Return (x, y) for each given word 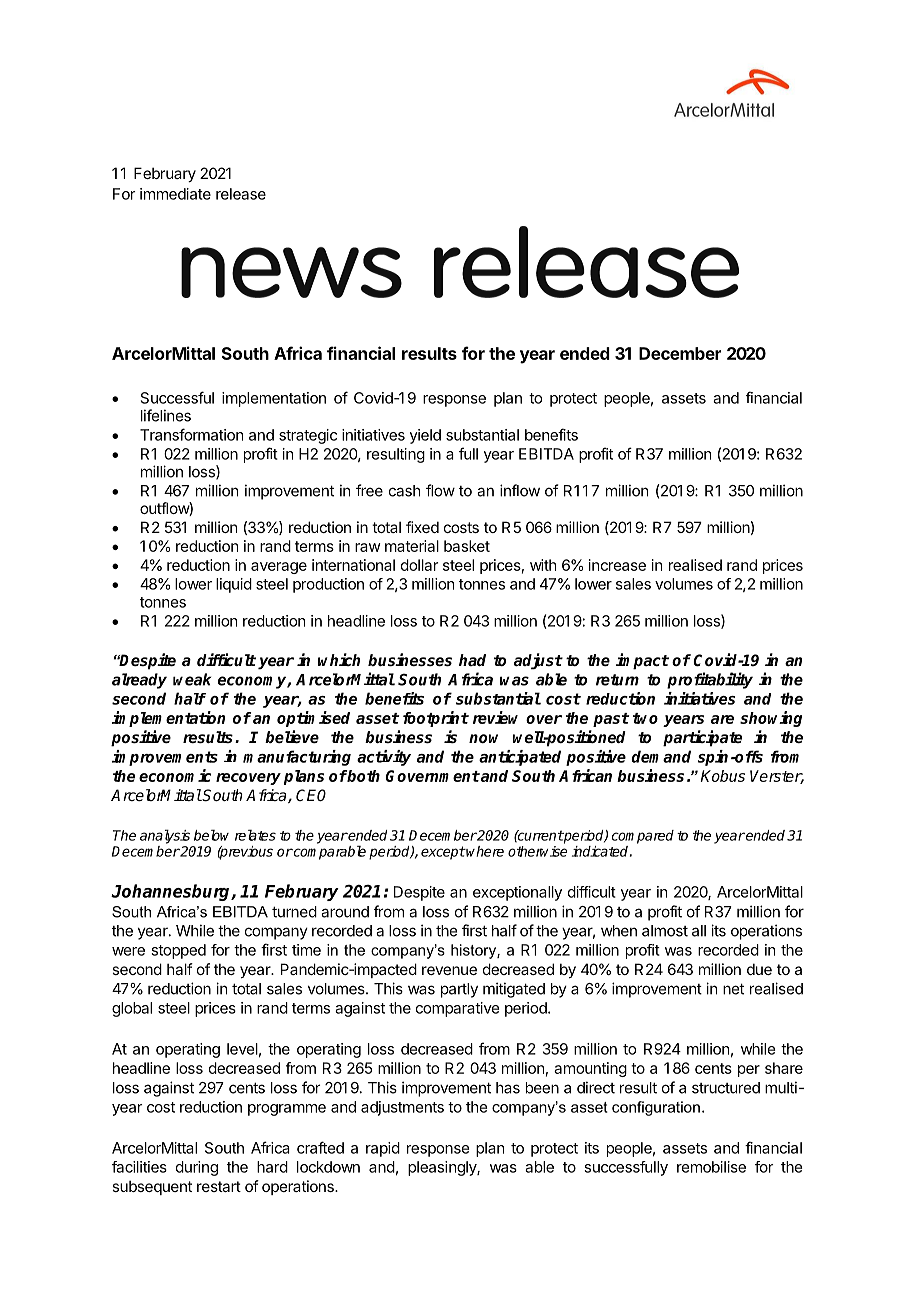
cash (405, 491)
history (474, 951)
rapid (383, 1149)
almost (665, 931)
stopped (178, 951)
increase (617, 565)
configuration (656, 1108)
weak (192, 679)
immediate (175, 194)
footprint (436, 719)
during (197, 1168)
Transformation (191, 434)
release (241, 194)
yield (425, 436)
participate (702, 738)
